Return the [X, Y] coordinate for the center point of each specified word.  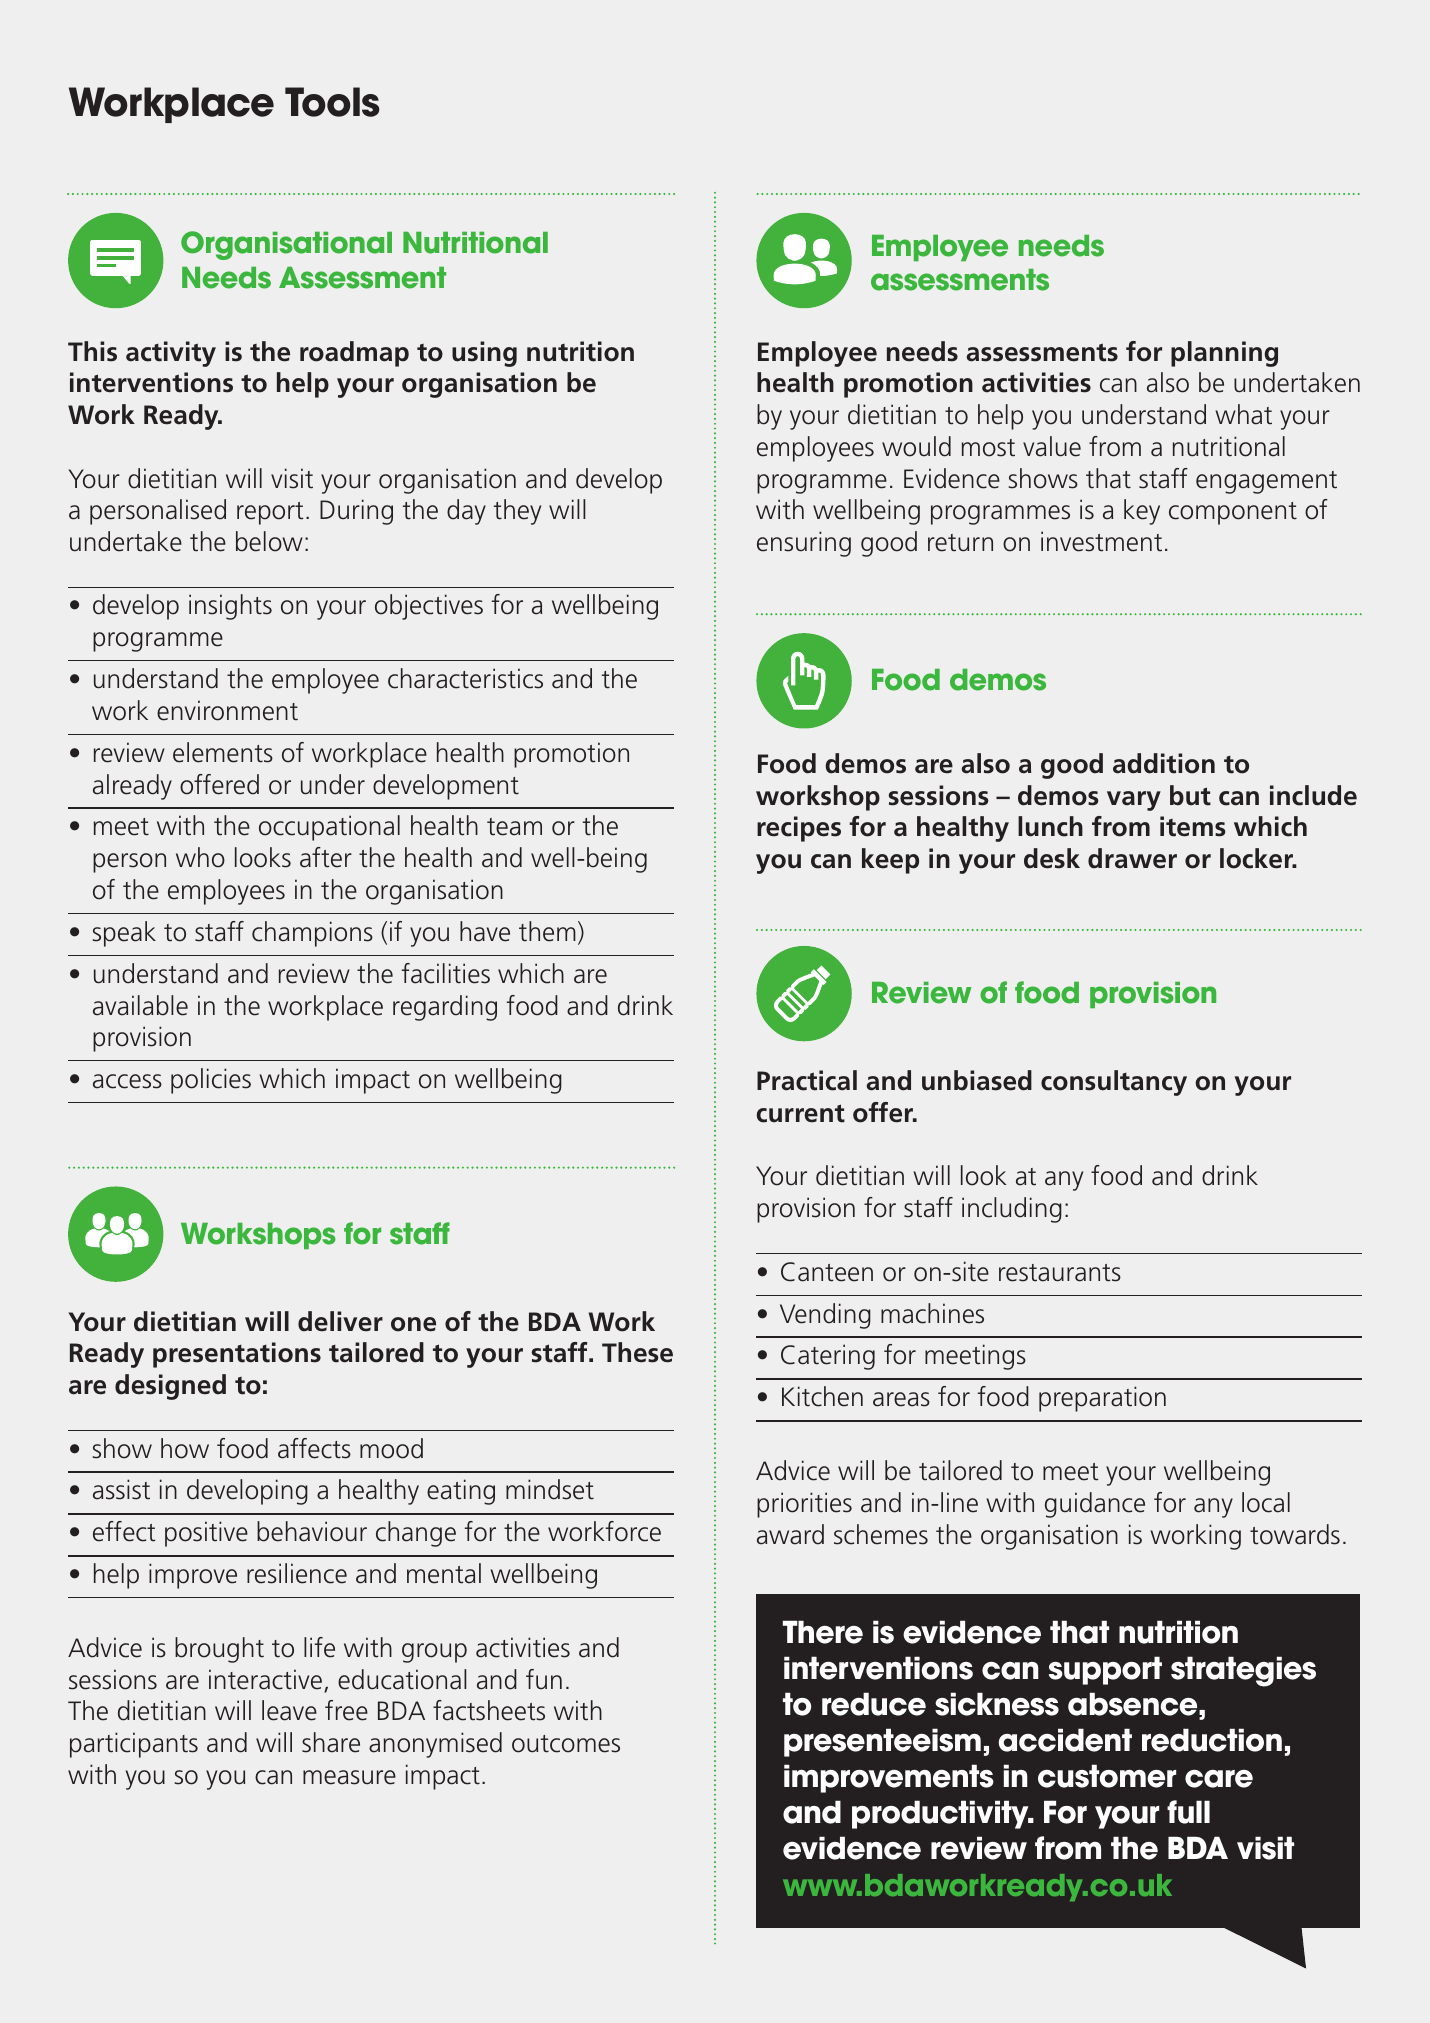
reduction [1212, 1740]
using [484, 354]
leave [289, 1710]
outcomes [566, 1744]
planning [1224, 354]
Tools [332, 102]
